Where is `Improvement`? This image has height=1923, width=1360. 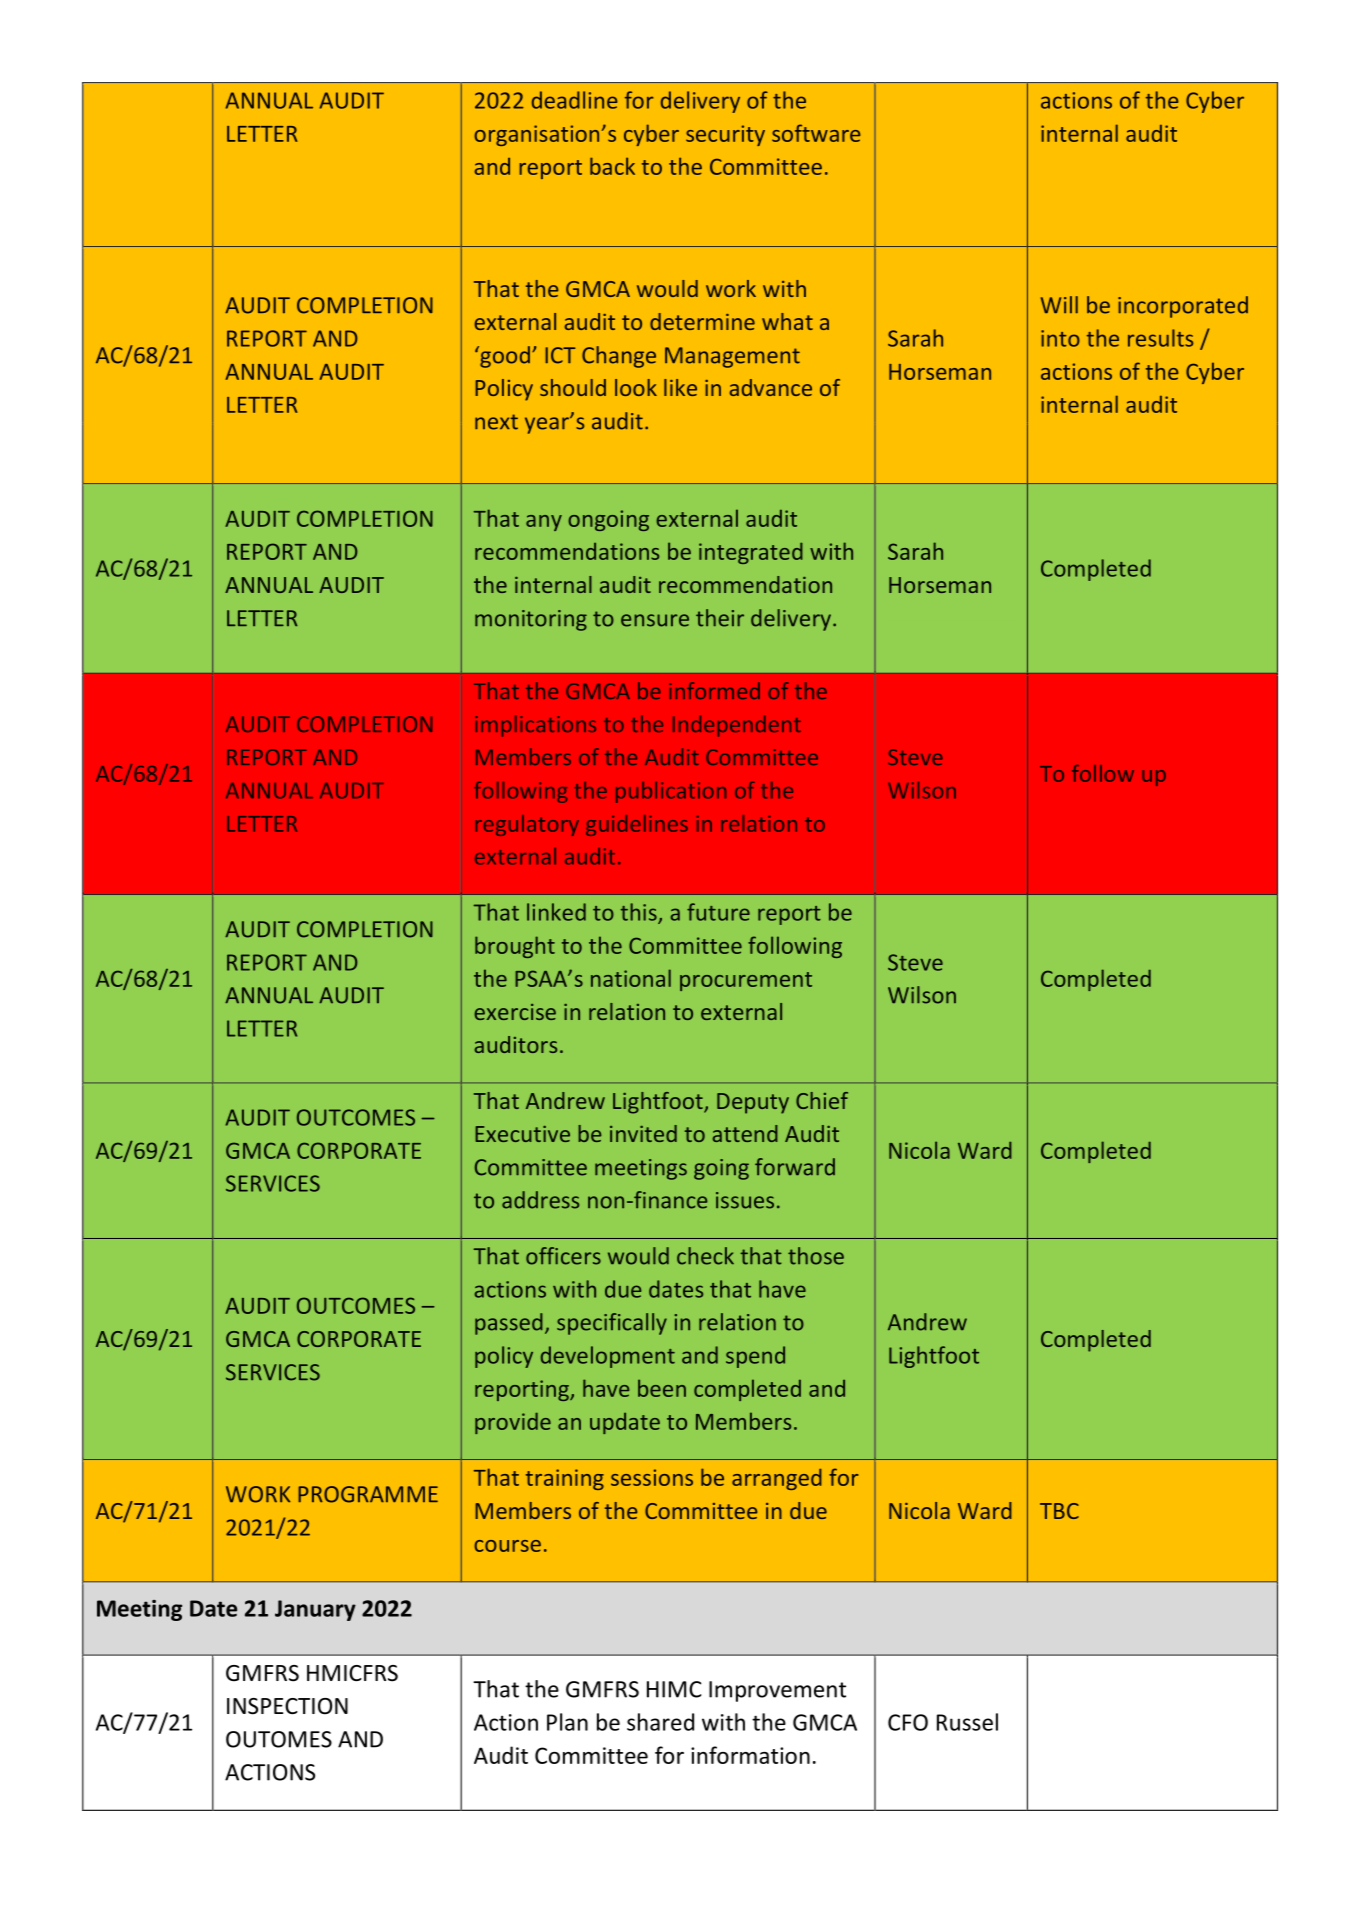
Improvement is located at coordinates (777, 1691).
